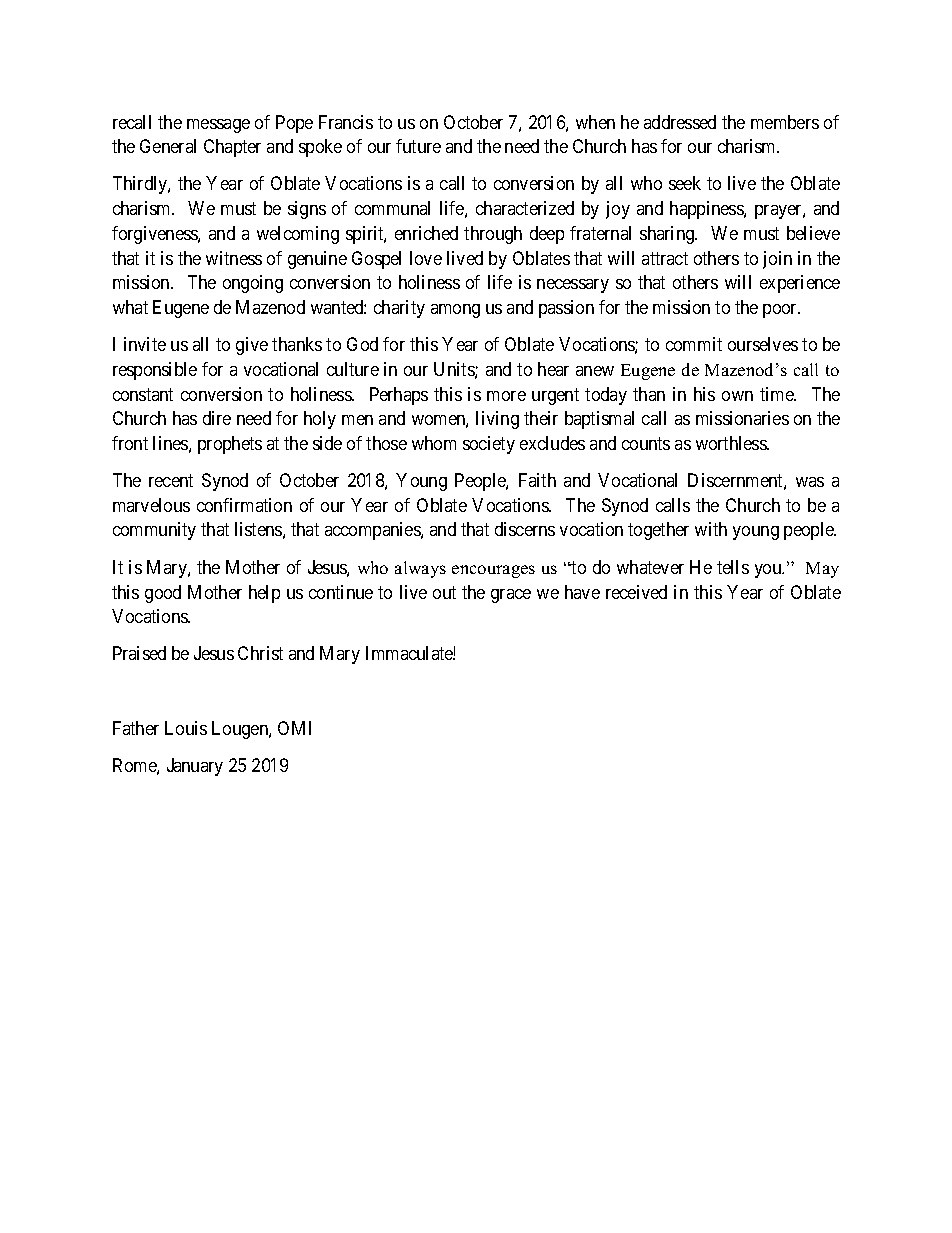  Describe the element at coordinates (418, 146) in the page. I see `future` at that location.
